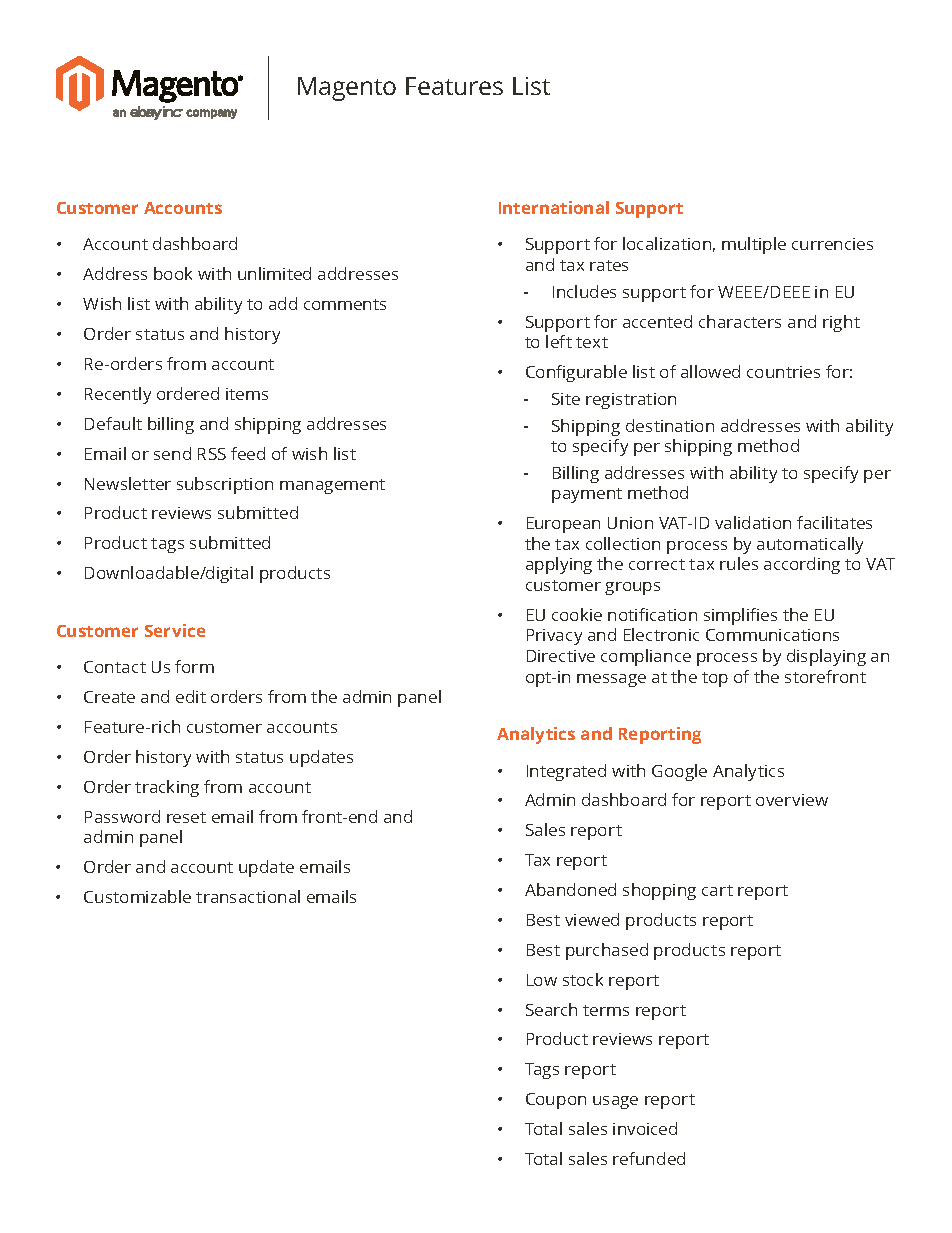  What do you see at coordinates (740, 616) in the screenshot?
I see `simplifies` at bounding box center [740, 616].
